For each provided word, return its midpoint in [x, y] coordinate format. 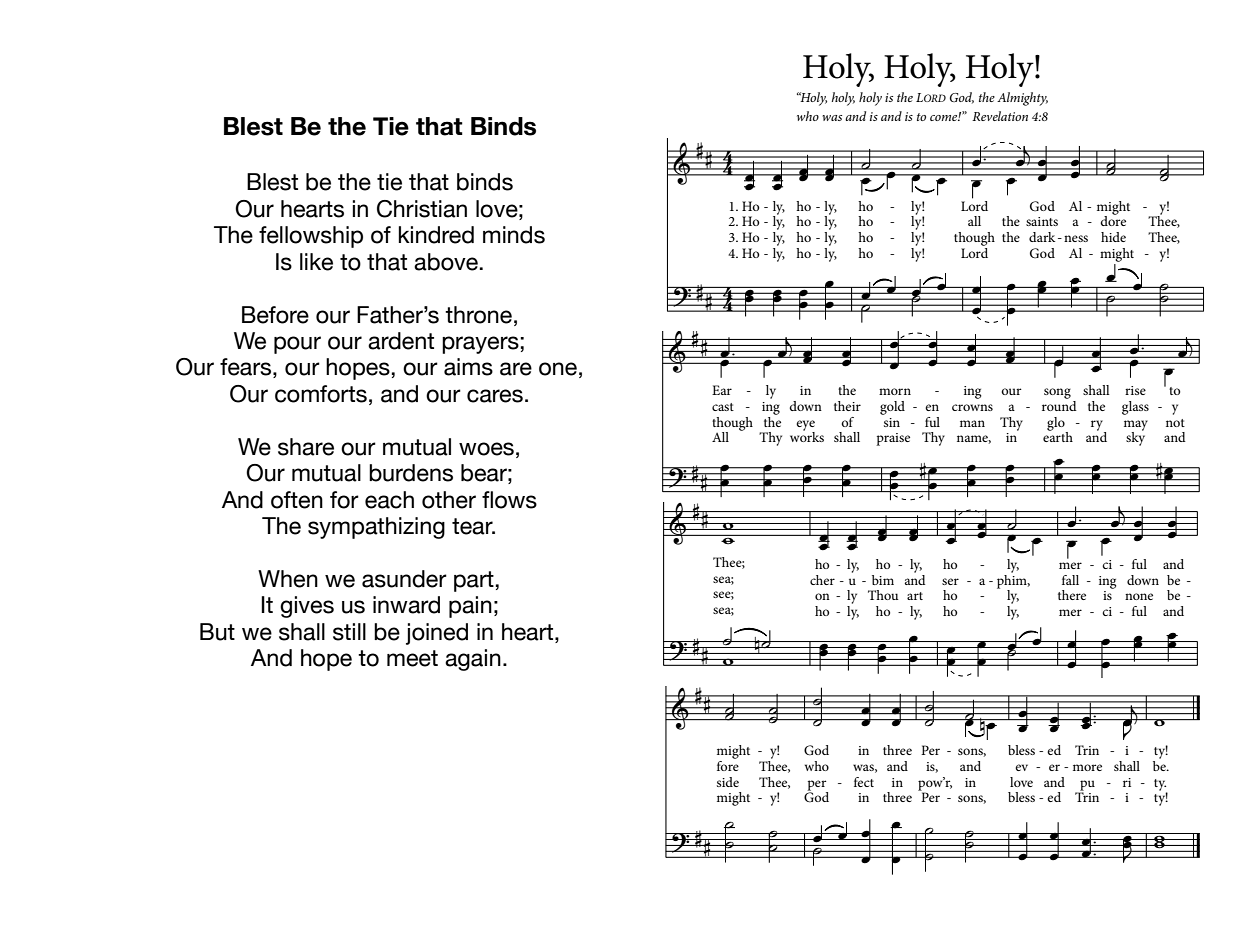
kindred [436, 235]
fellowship [311, 237]
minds [514, 235]
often [297, 500]
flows [509, 500]
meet [412, 658]
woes [486, 449]
